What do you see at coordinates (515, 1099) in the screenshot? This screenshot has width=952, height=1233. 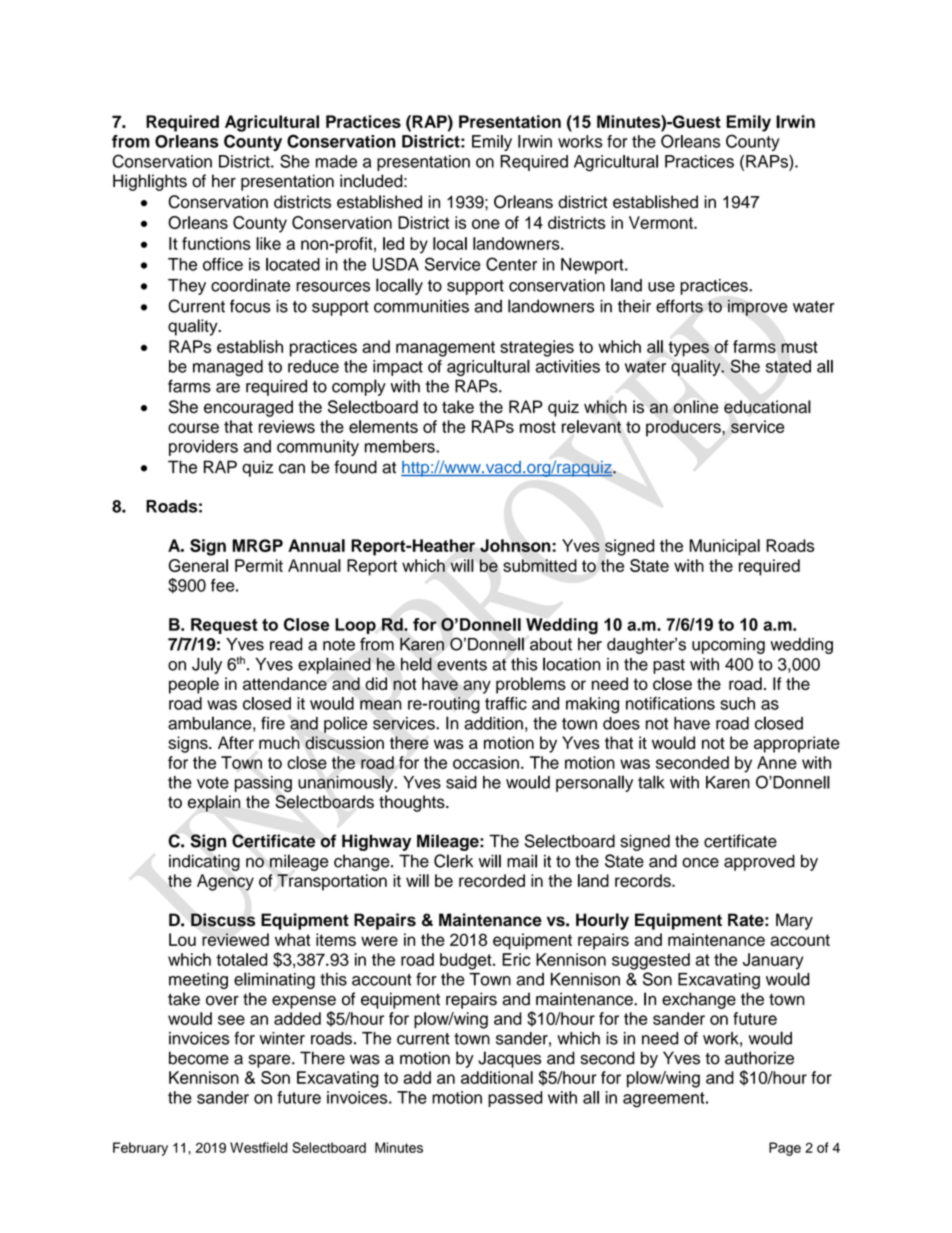 I see `passed` at bounding box center [515, 1099].
